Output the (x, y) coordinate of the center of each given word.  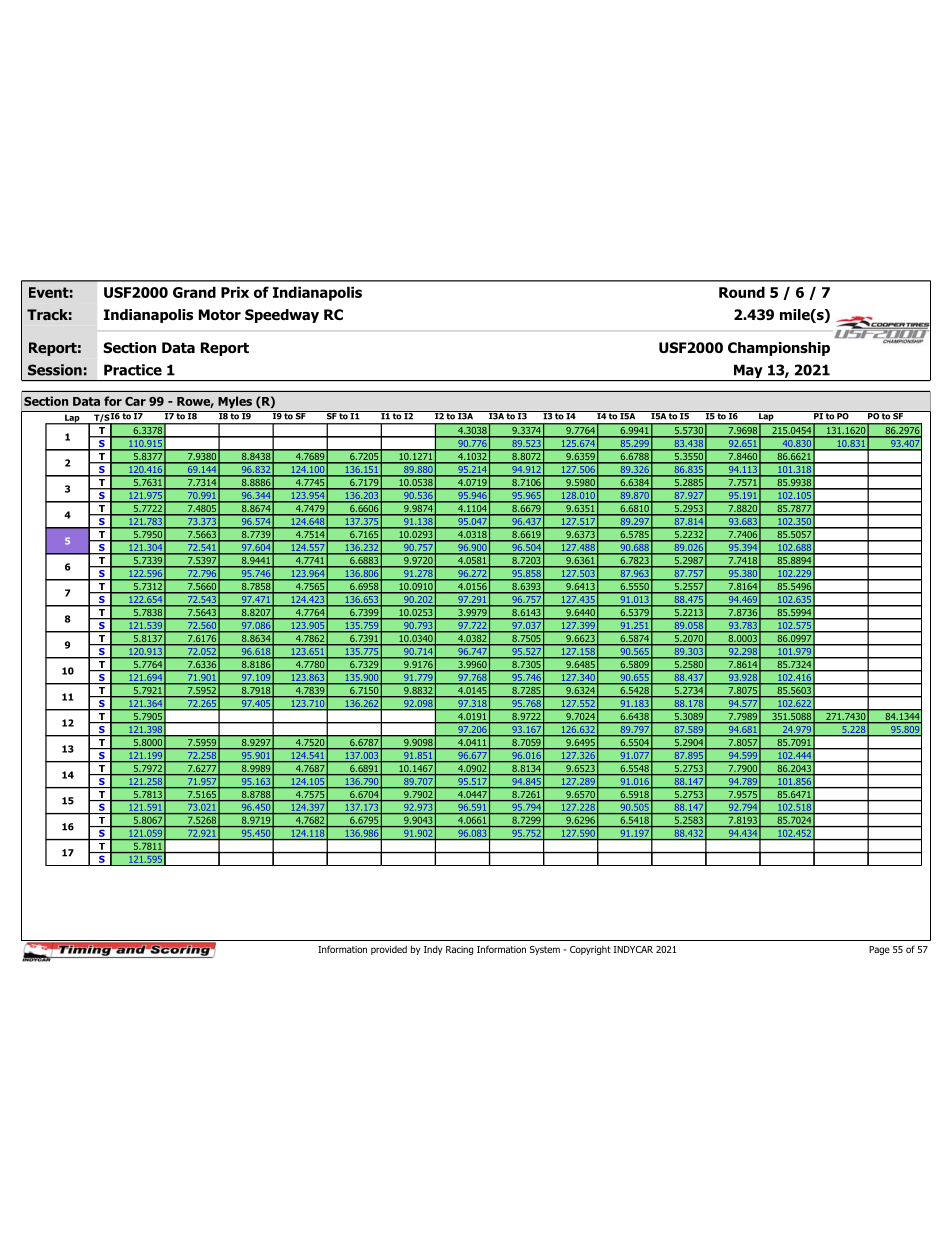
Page (879, 950)
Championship (779, 349)
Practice (133, 370)
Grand (194, 292)
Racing (459, 950)
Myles (235, 402)
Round (742, 292)
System (545, 950)
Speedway (282, 316)
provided (389, 950)
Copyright (590, 950)
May (748, 372)
